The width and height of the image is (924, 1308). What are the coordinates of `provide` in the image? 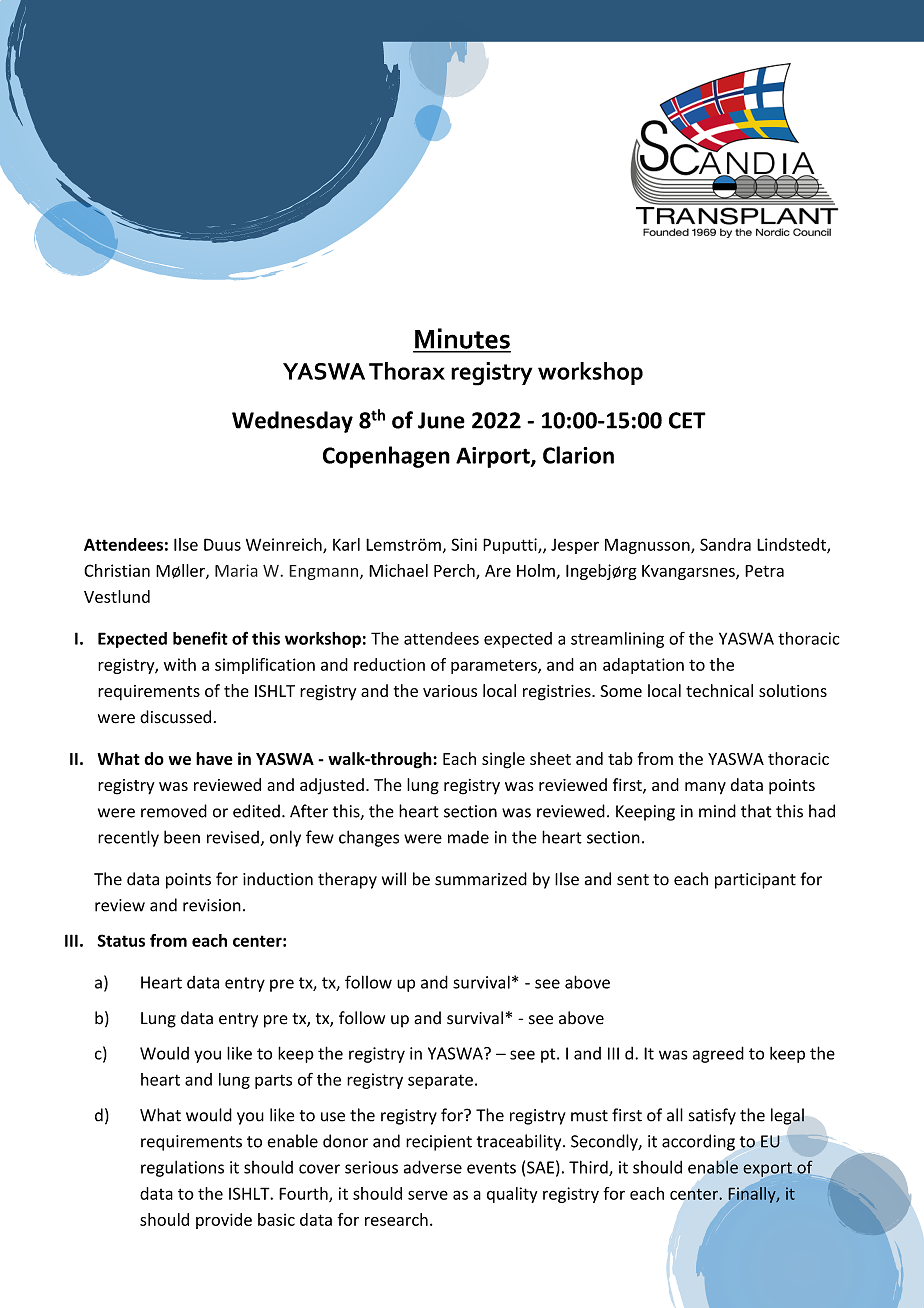 It's located at (224, 1221).
